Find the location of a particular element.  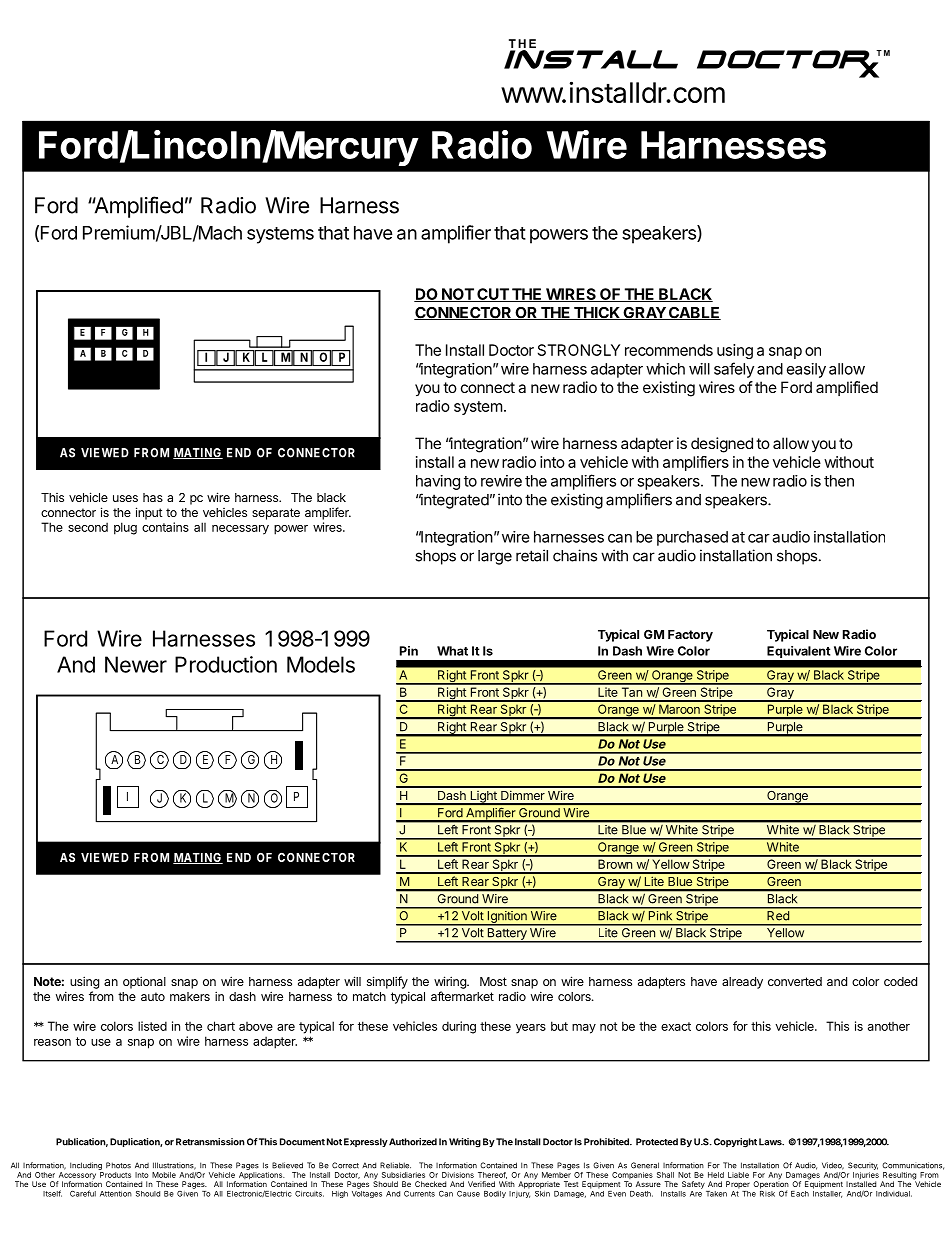

easily is located at coordinates (806, 370).
